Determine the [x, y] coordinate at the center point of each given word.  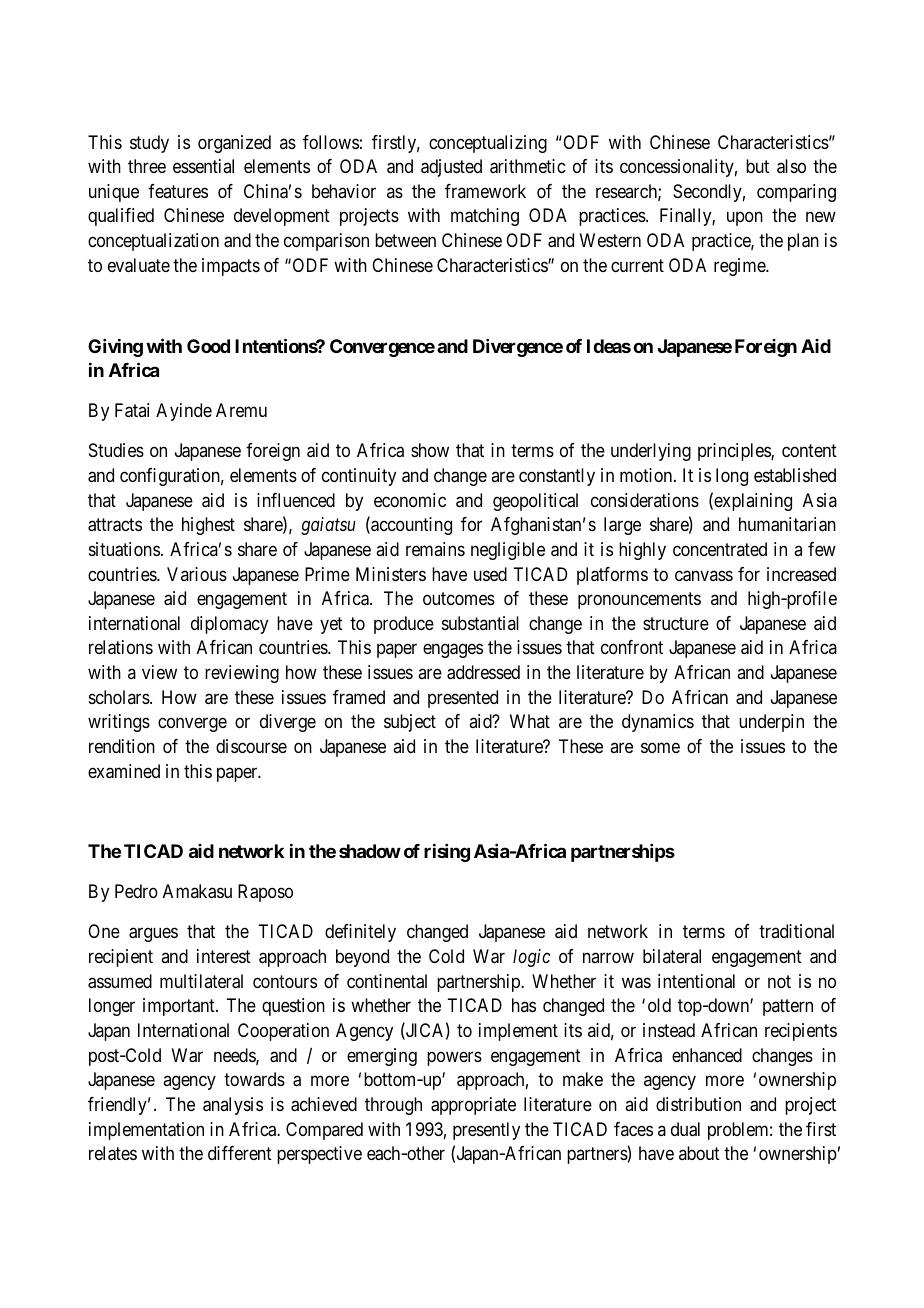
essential [203, 166]
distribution [698, 1104]
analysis [233, 1106]
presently [486, 1131]
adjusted [451, 168]
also [791, 166]
